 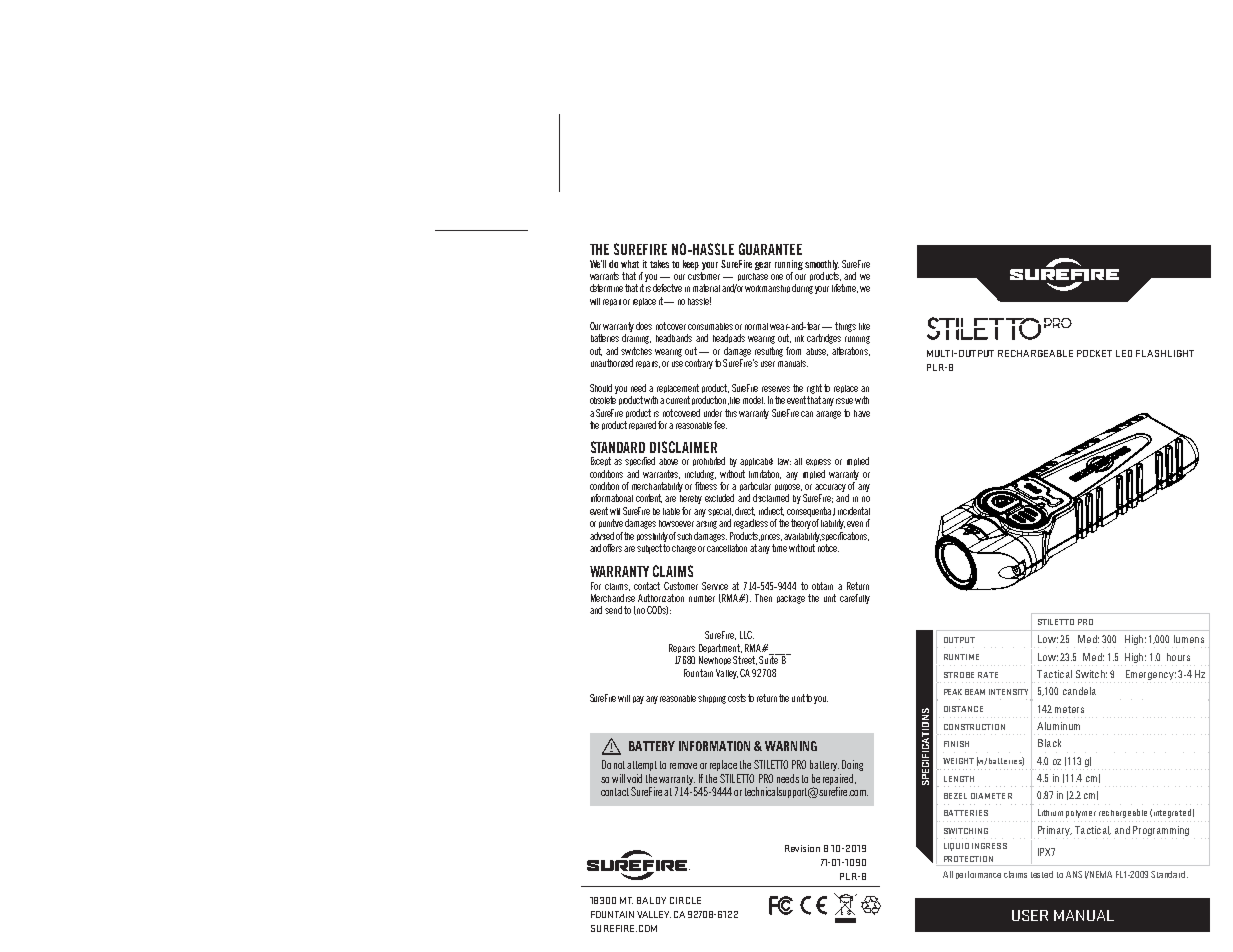 What do you see at coordinates (1042, 874) in the image?
I see `tested` at bounding box center [1042, 874].
